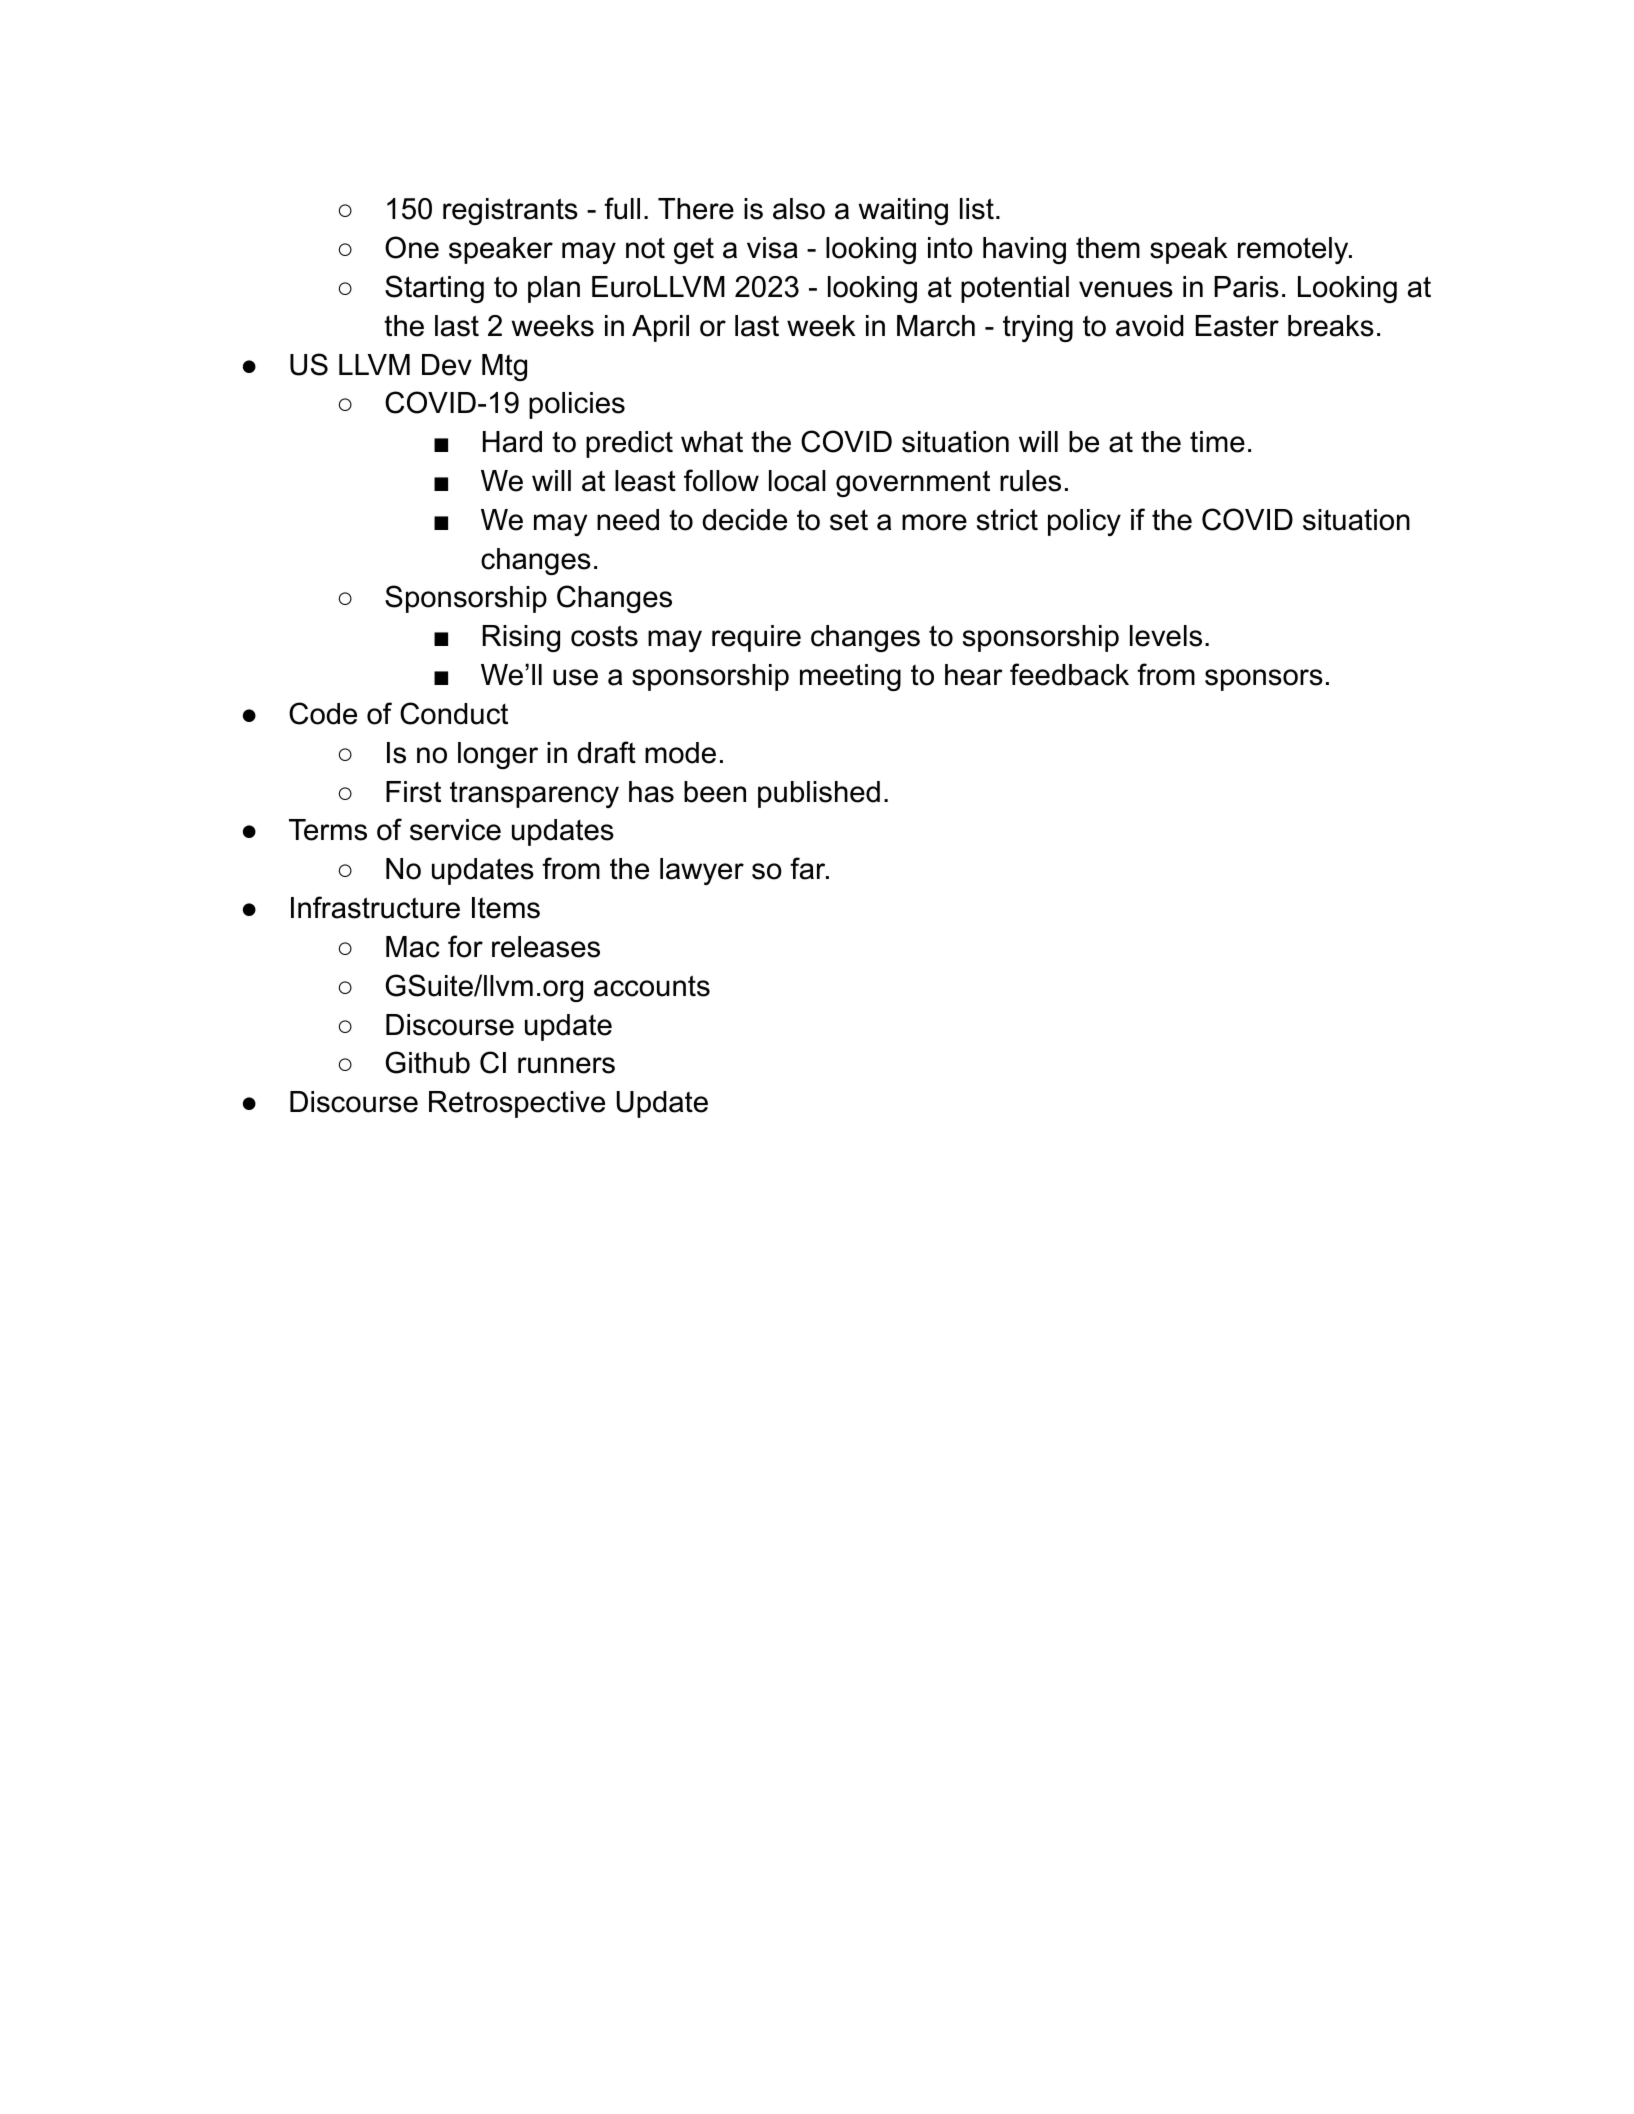  I want to click on First, so click(413, 792).
